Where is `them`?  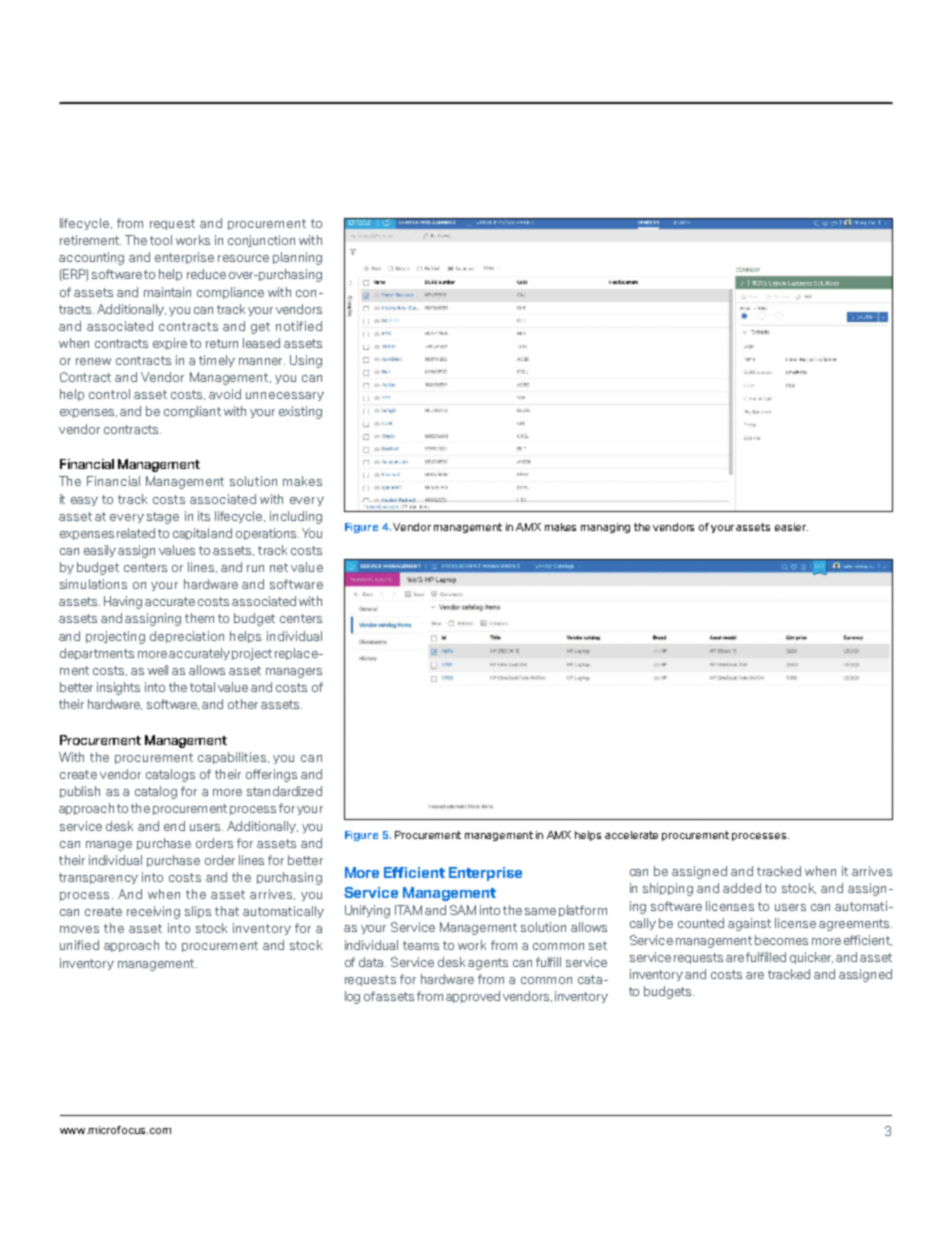
them is located at coordinates (199, 618).
